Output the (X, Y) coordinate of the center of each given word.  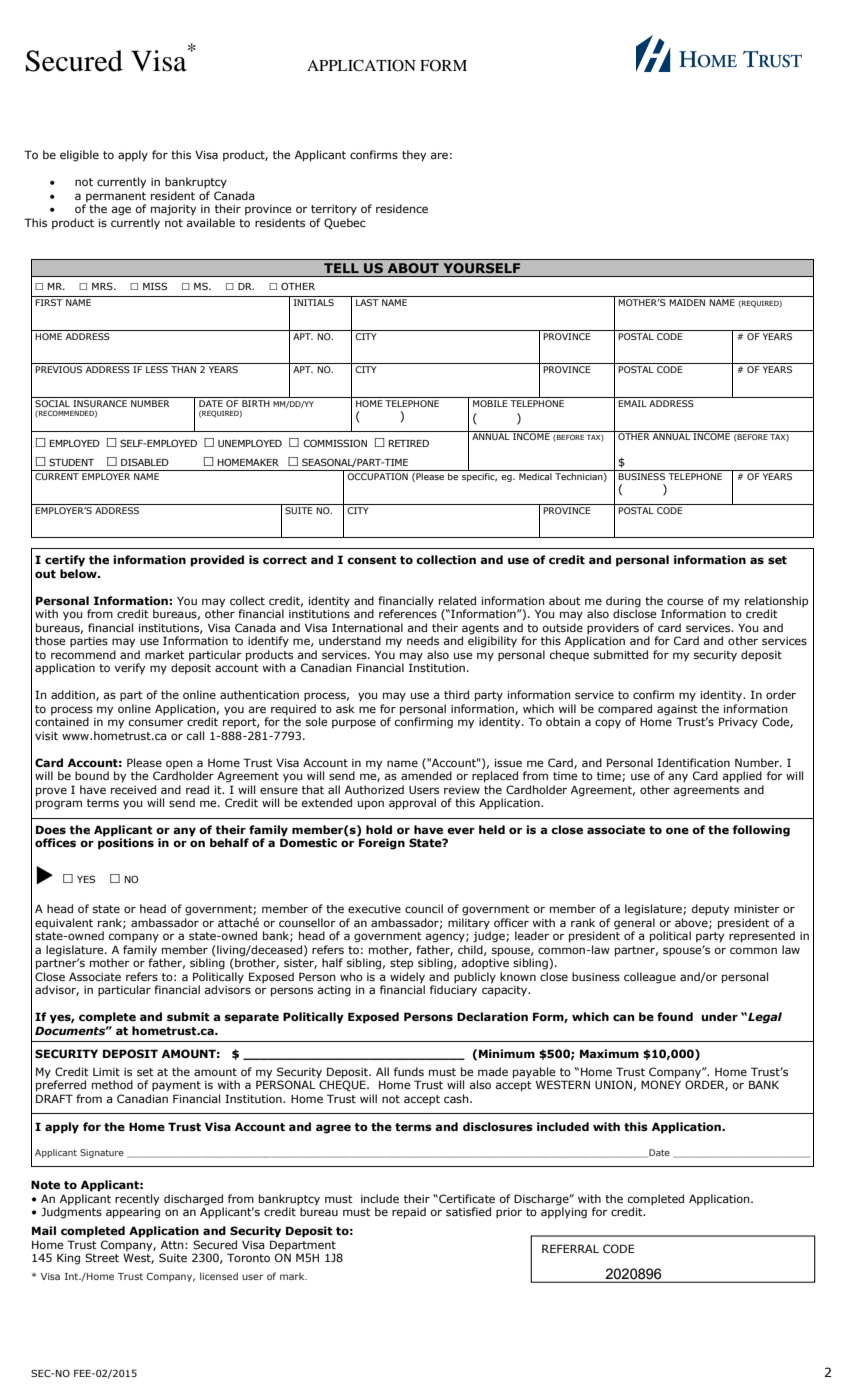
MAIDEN (687, 302)
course (685, 601)
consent (372, 560)
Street (102, 1257)
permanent (116, 197)
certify (65, 561)
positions (126, 843)
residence (402, 208)
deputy (710, 910)
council (424, 908)
